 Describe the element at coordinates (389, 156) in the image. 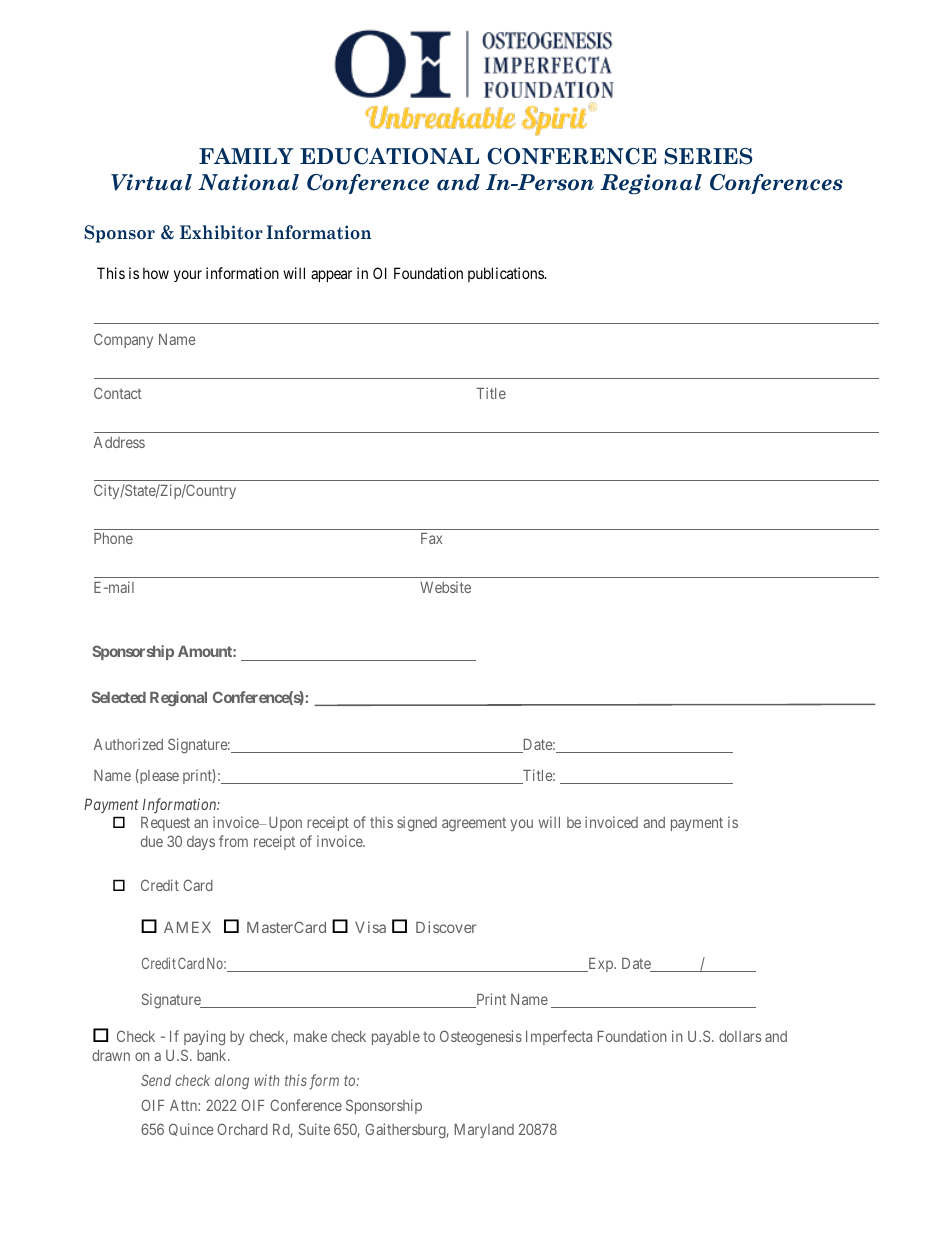

I see `EDUCATIONAL` at that location.
